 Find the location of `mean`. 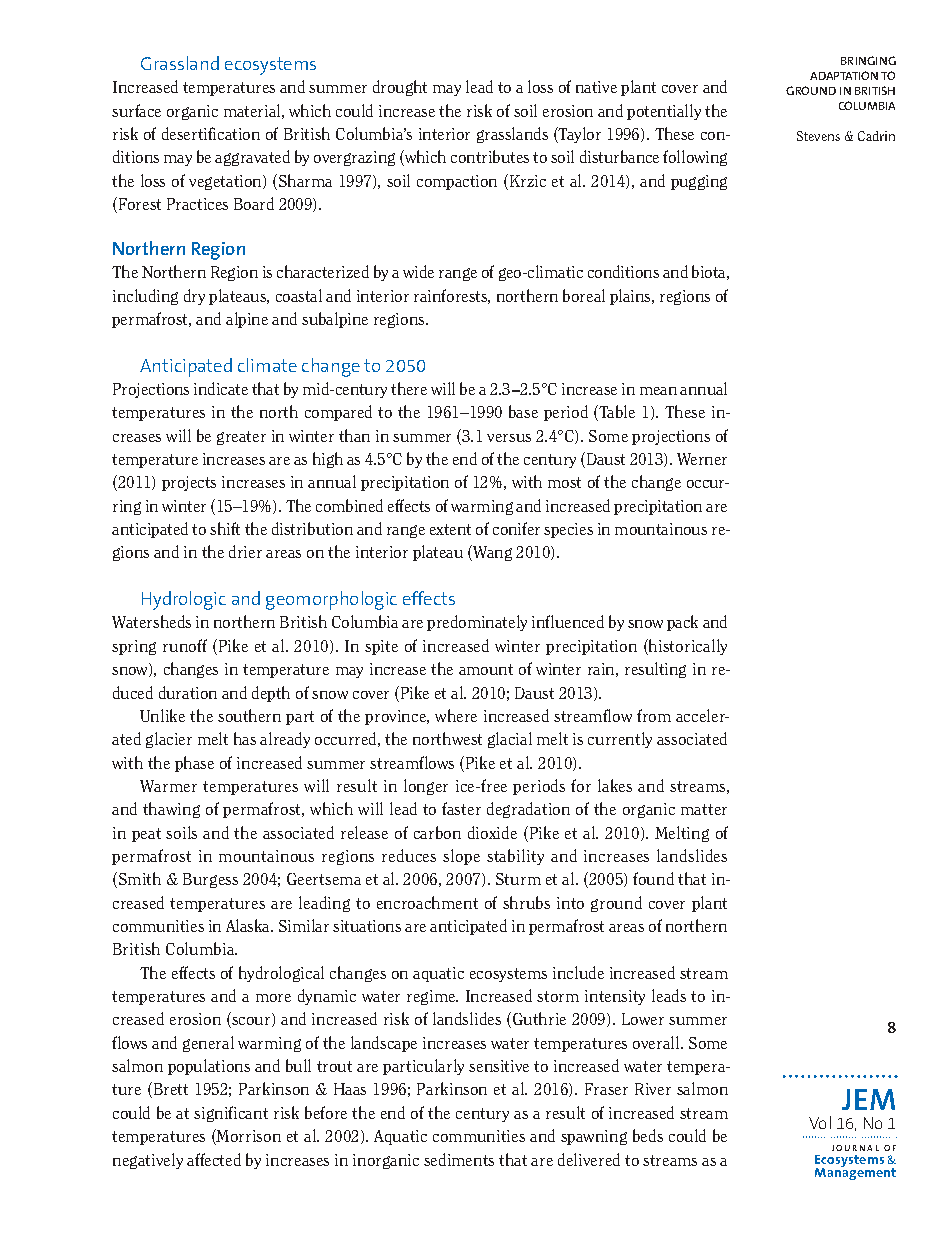

mean is located at coordinates (658, 391).
